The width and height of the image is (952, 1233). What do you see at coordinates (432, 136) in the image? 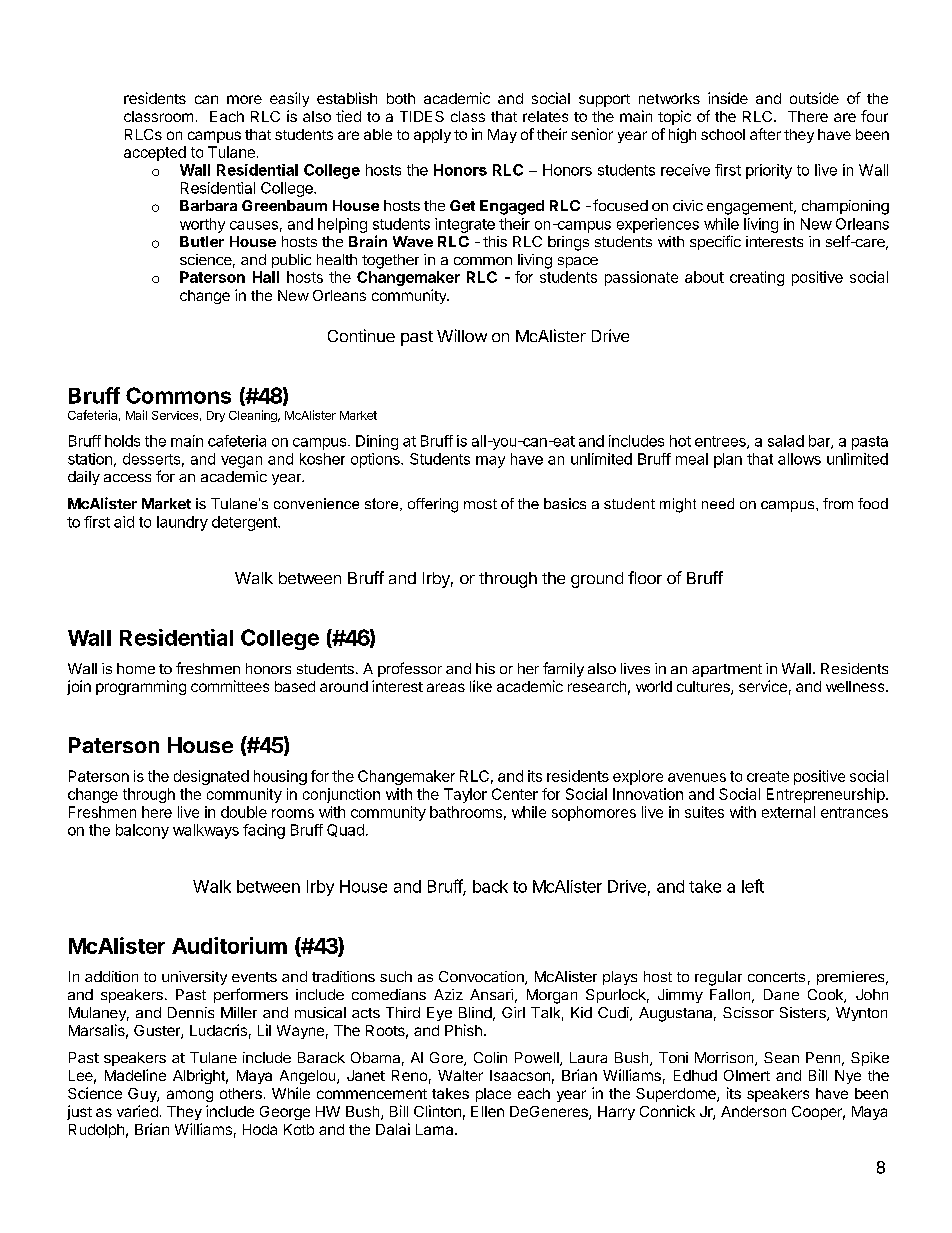
I see `apply` at bounding box center [432, 136].
